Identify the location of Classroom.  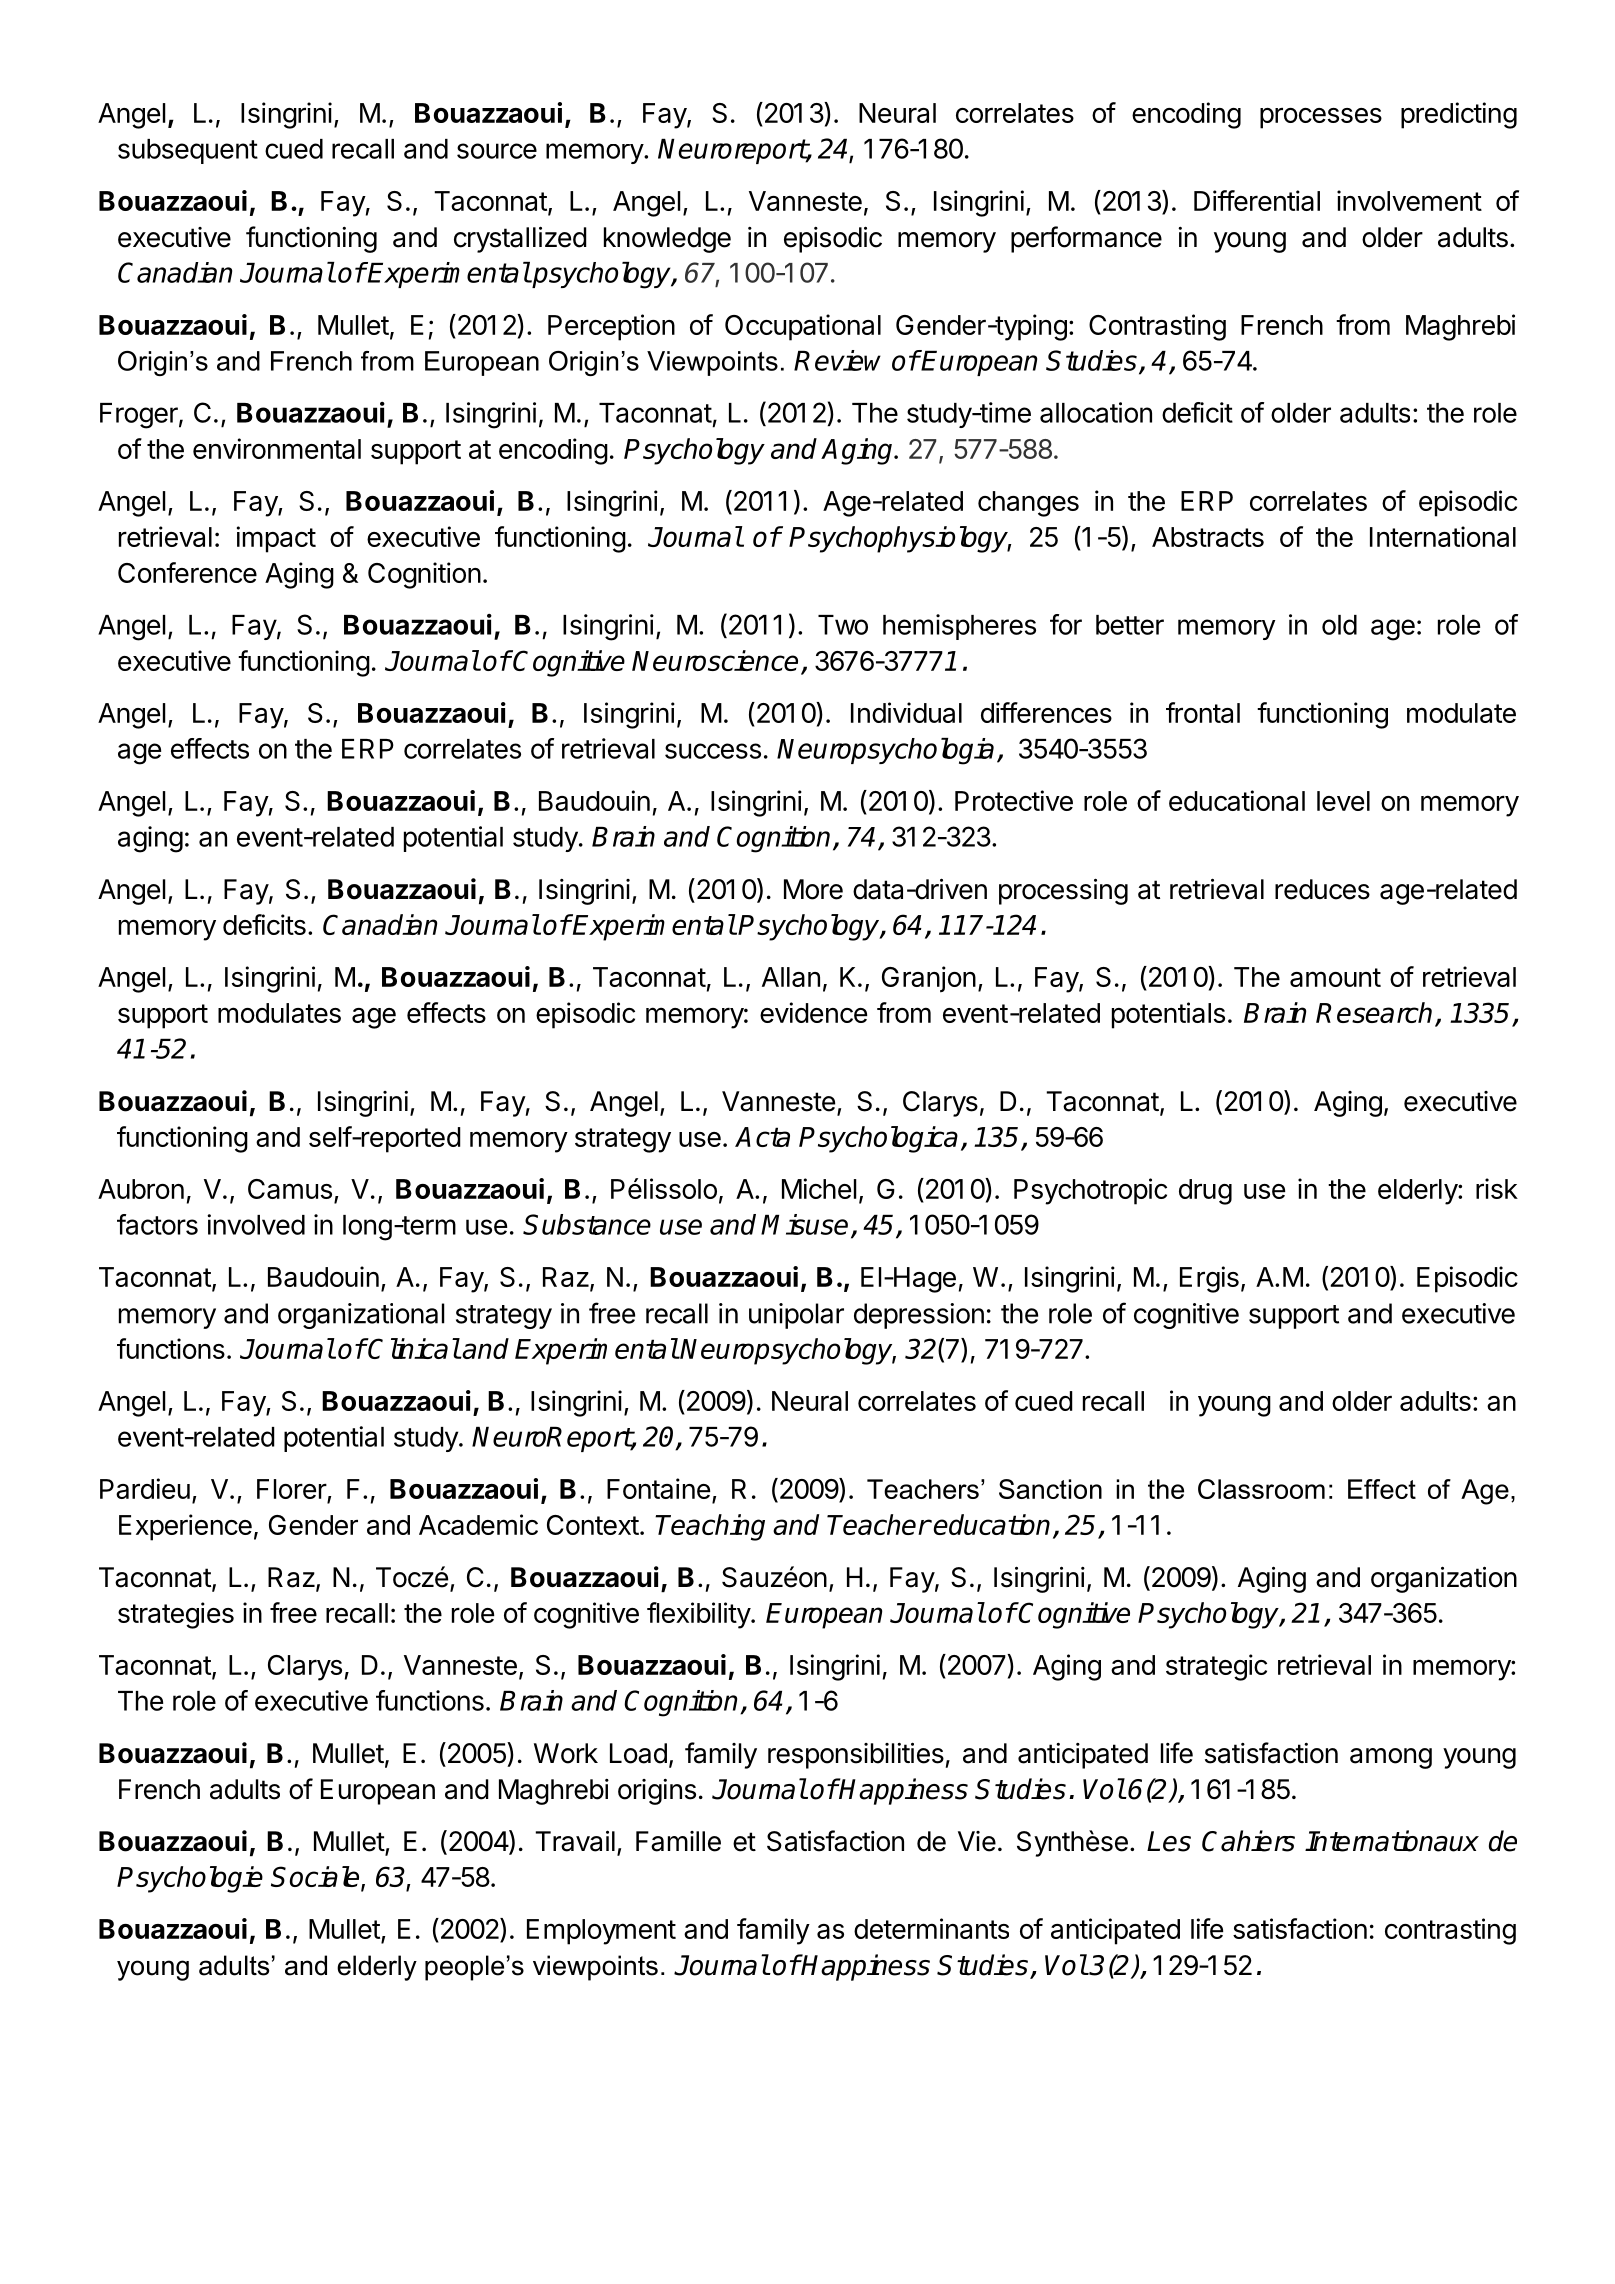
(1261, 1489).
